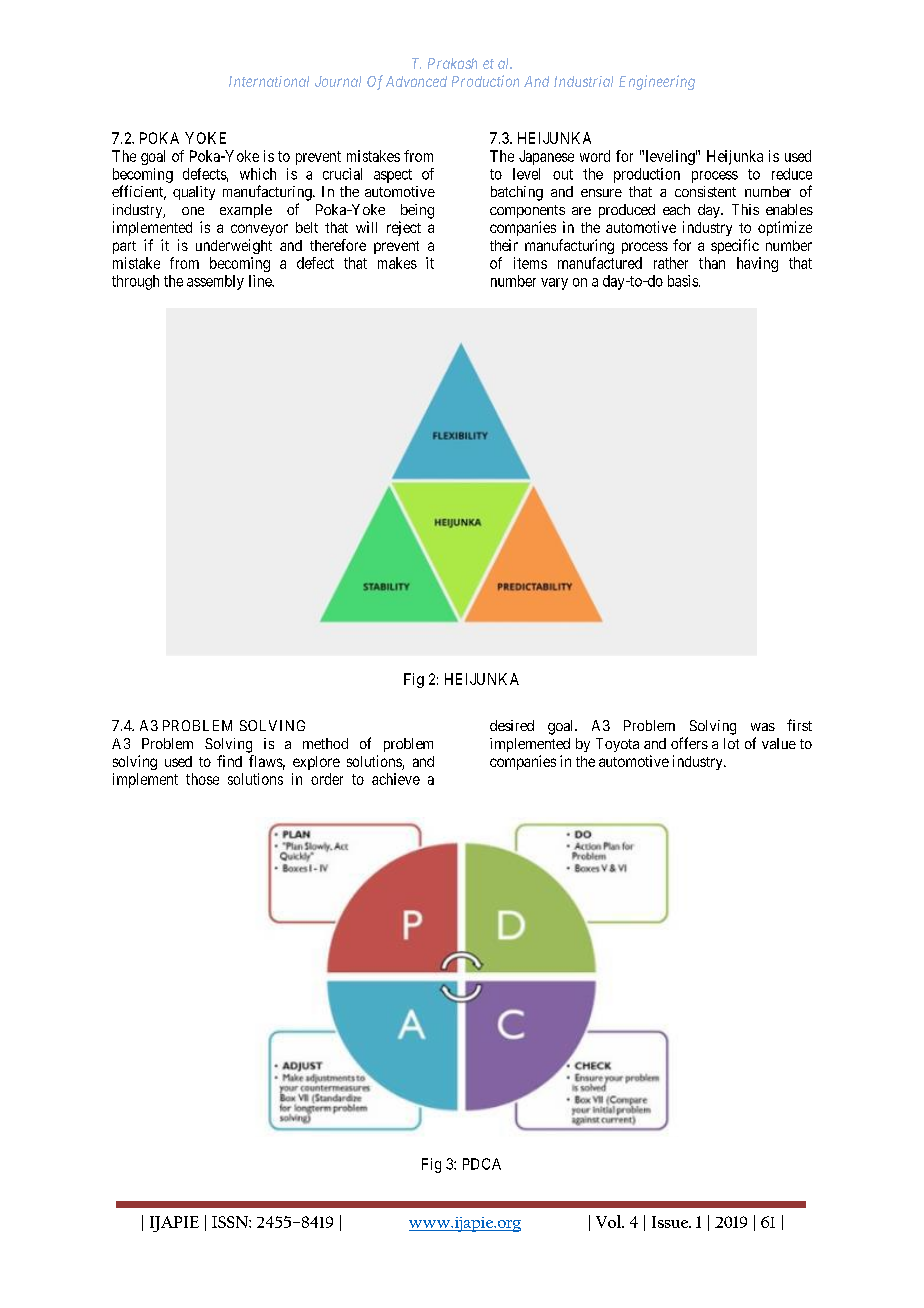 Image resolution: width=924 pixels, height=1308 pixels. What do you see at coordinates (731, 743) in the document?
I see `lot` at bounding box center [731, 743].
